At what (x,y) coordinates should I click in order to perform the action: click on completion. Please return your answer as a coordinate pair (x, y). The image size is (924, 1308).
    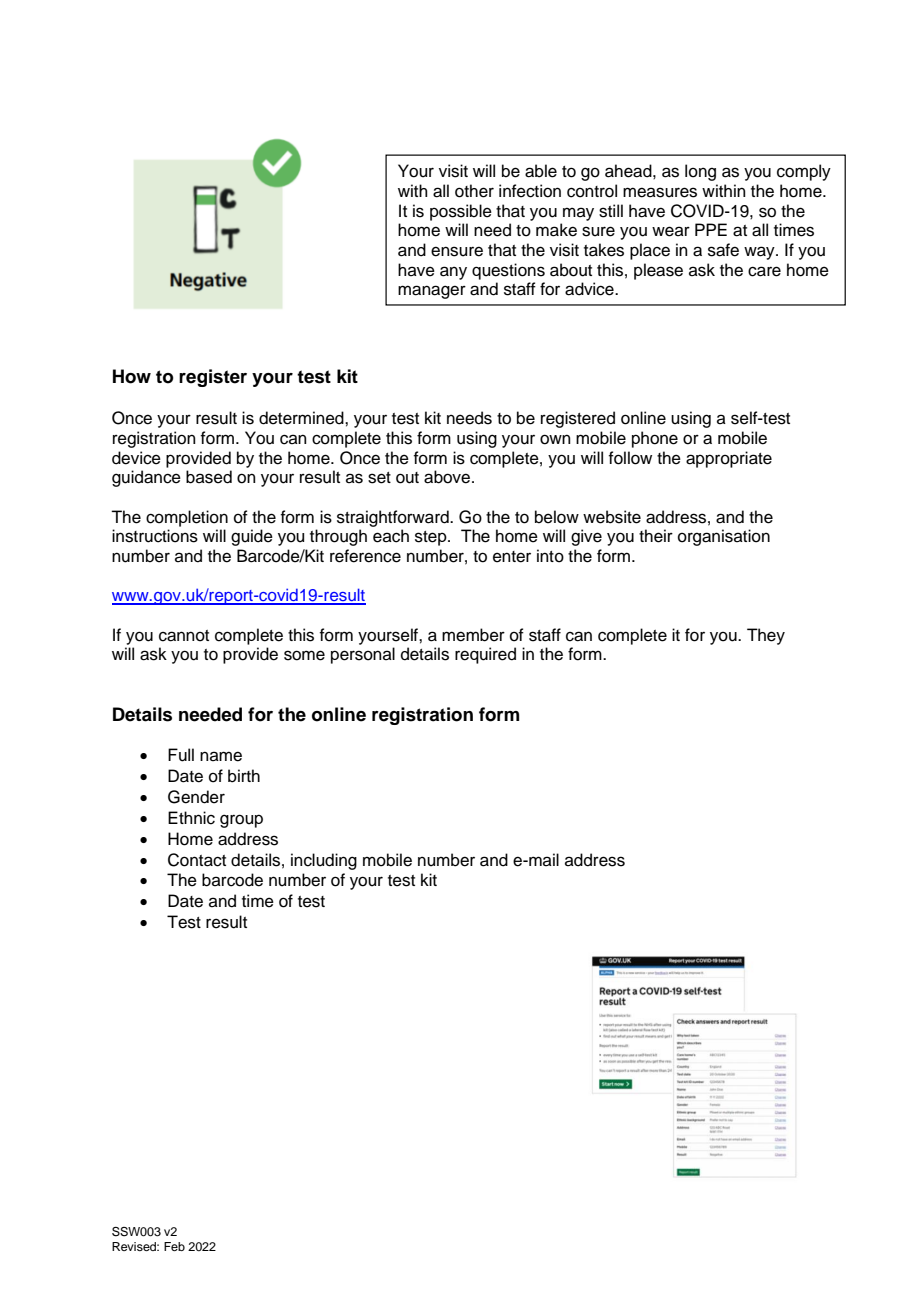
    Looking at the image, I should click on (187, 518).
